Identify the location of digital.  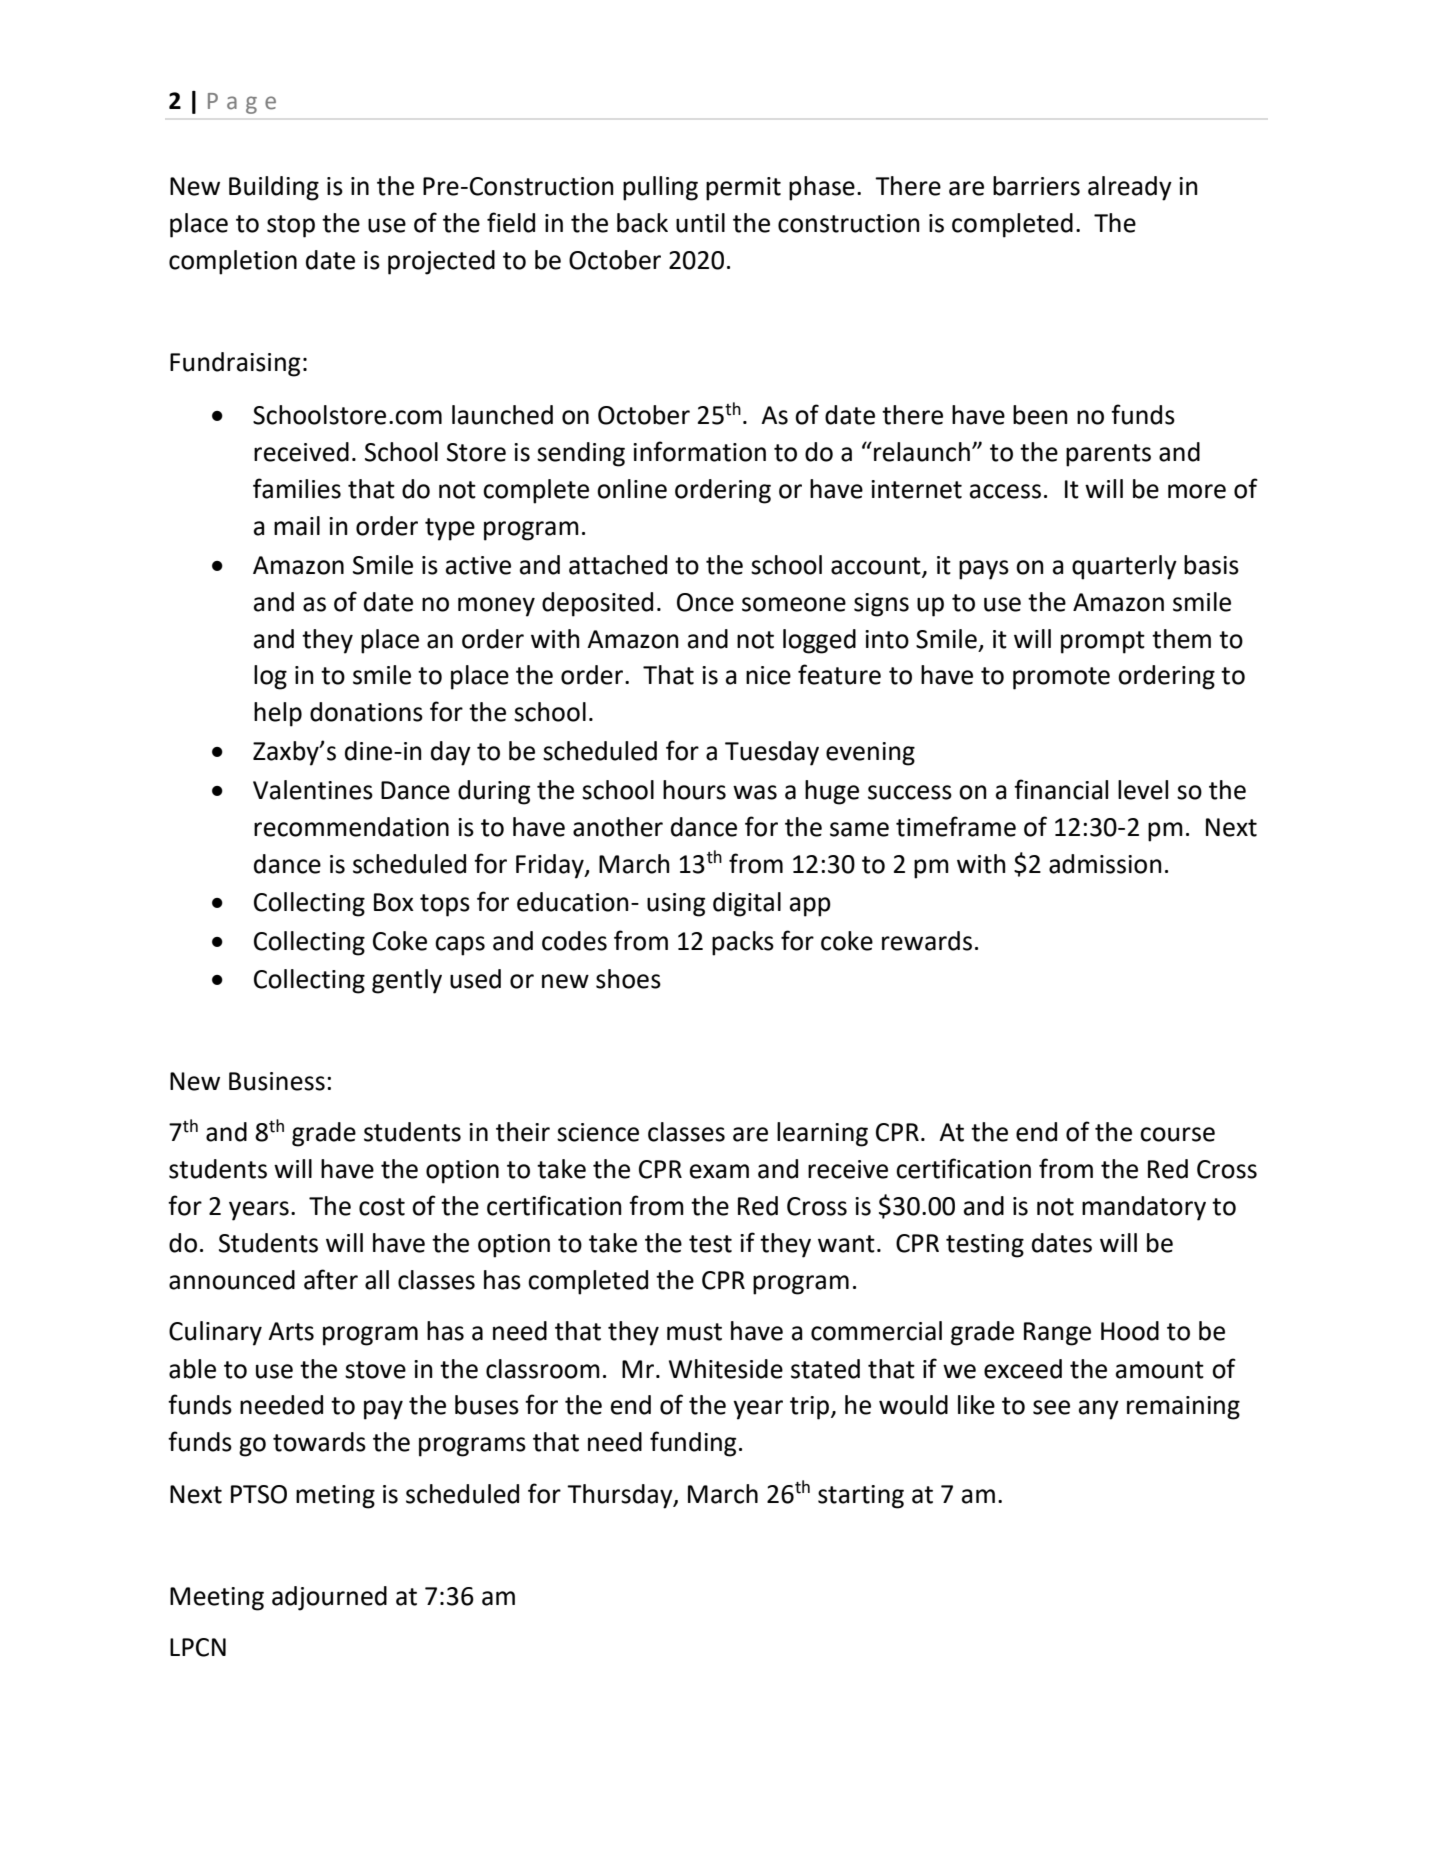
(747, 904).
